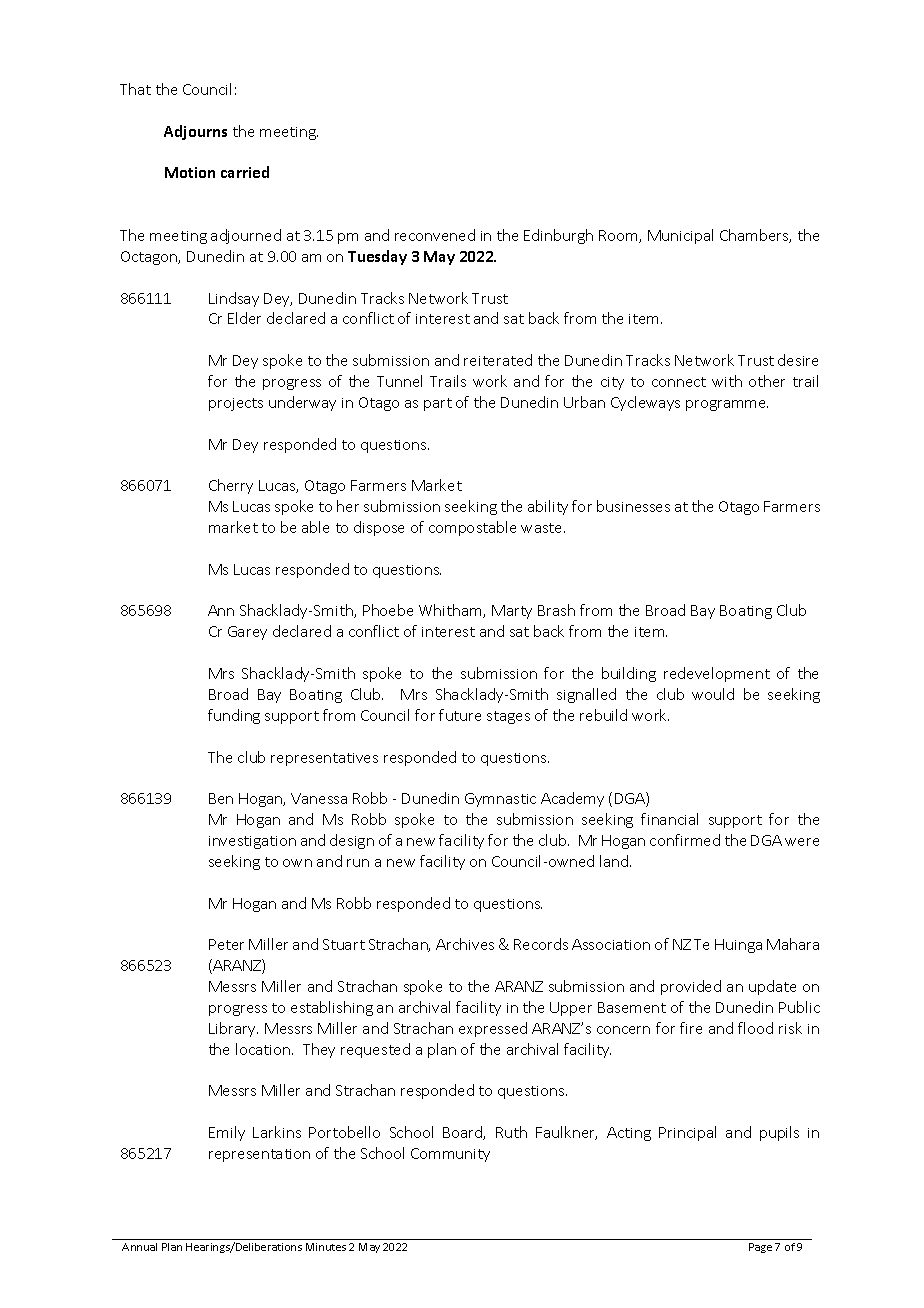  I want to click on representation, so click(259, 1155).
